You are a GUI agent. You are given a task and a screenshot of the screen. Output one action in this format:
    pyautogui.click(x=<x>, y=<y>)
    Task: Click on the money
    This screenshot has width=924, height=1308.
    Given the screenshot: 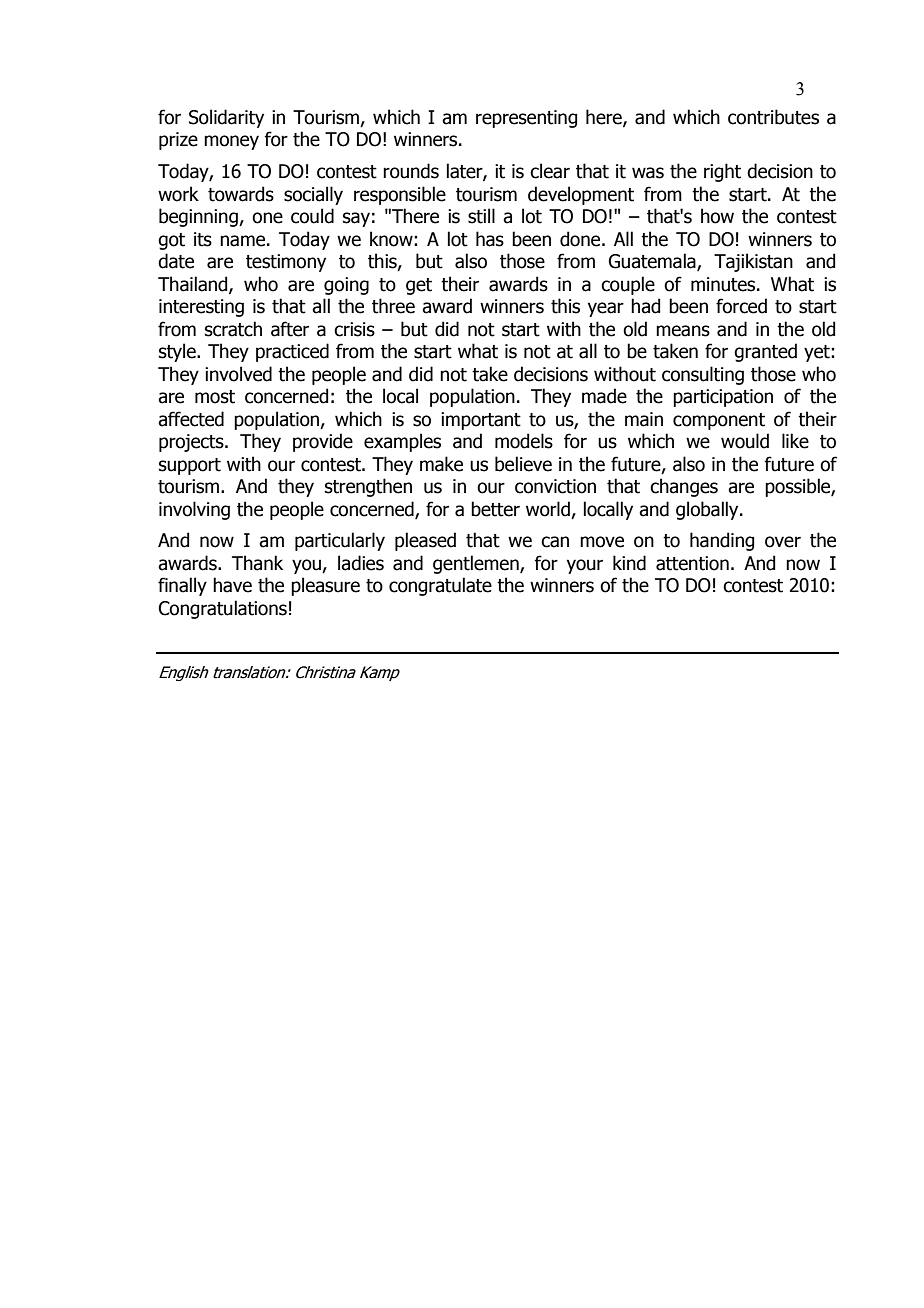 What is the action you would take?
    pyautogui.click(x=231, y=142)
